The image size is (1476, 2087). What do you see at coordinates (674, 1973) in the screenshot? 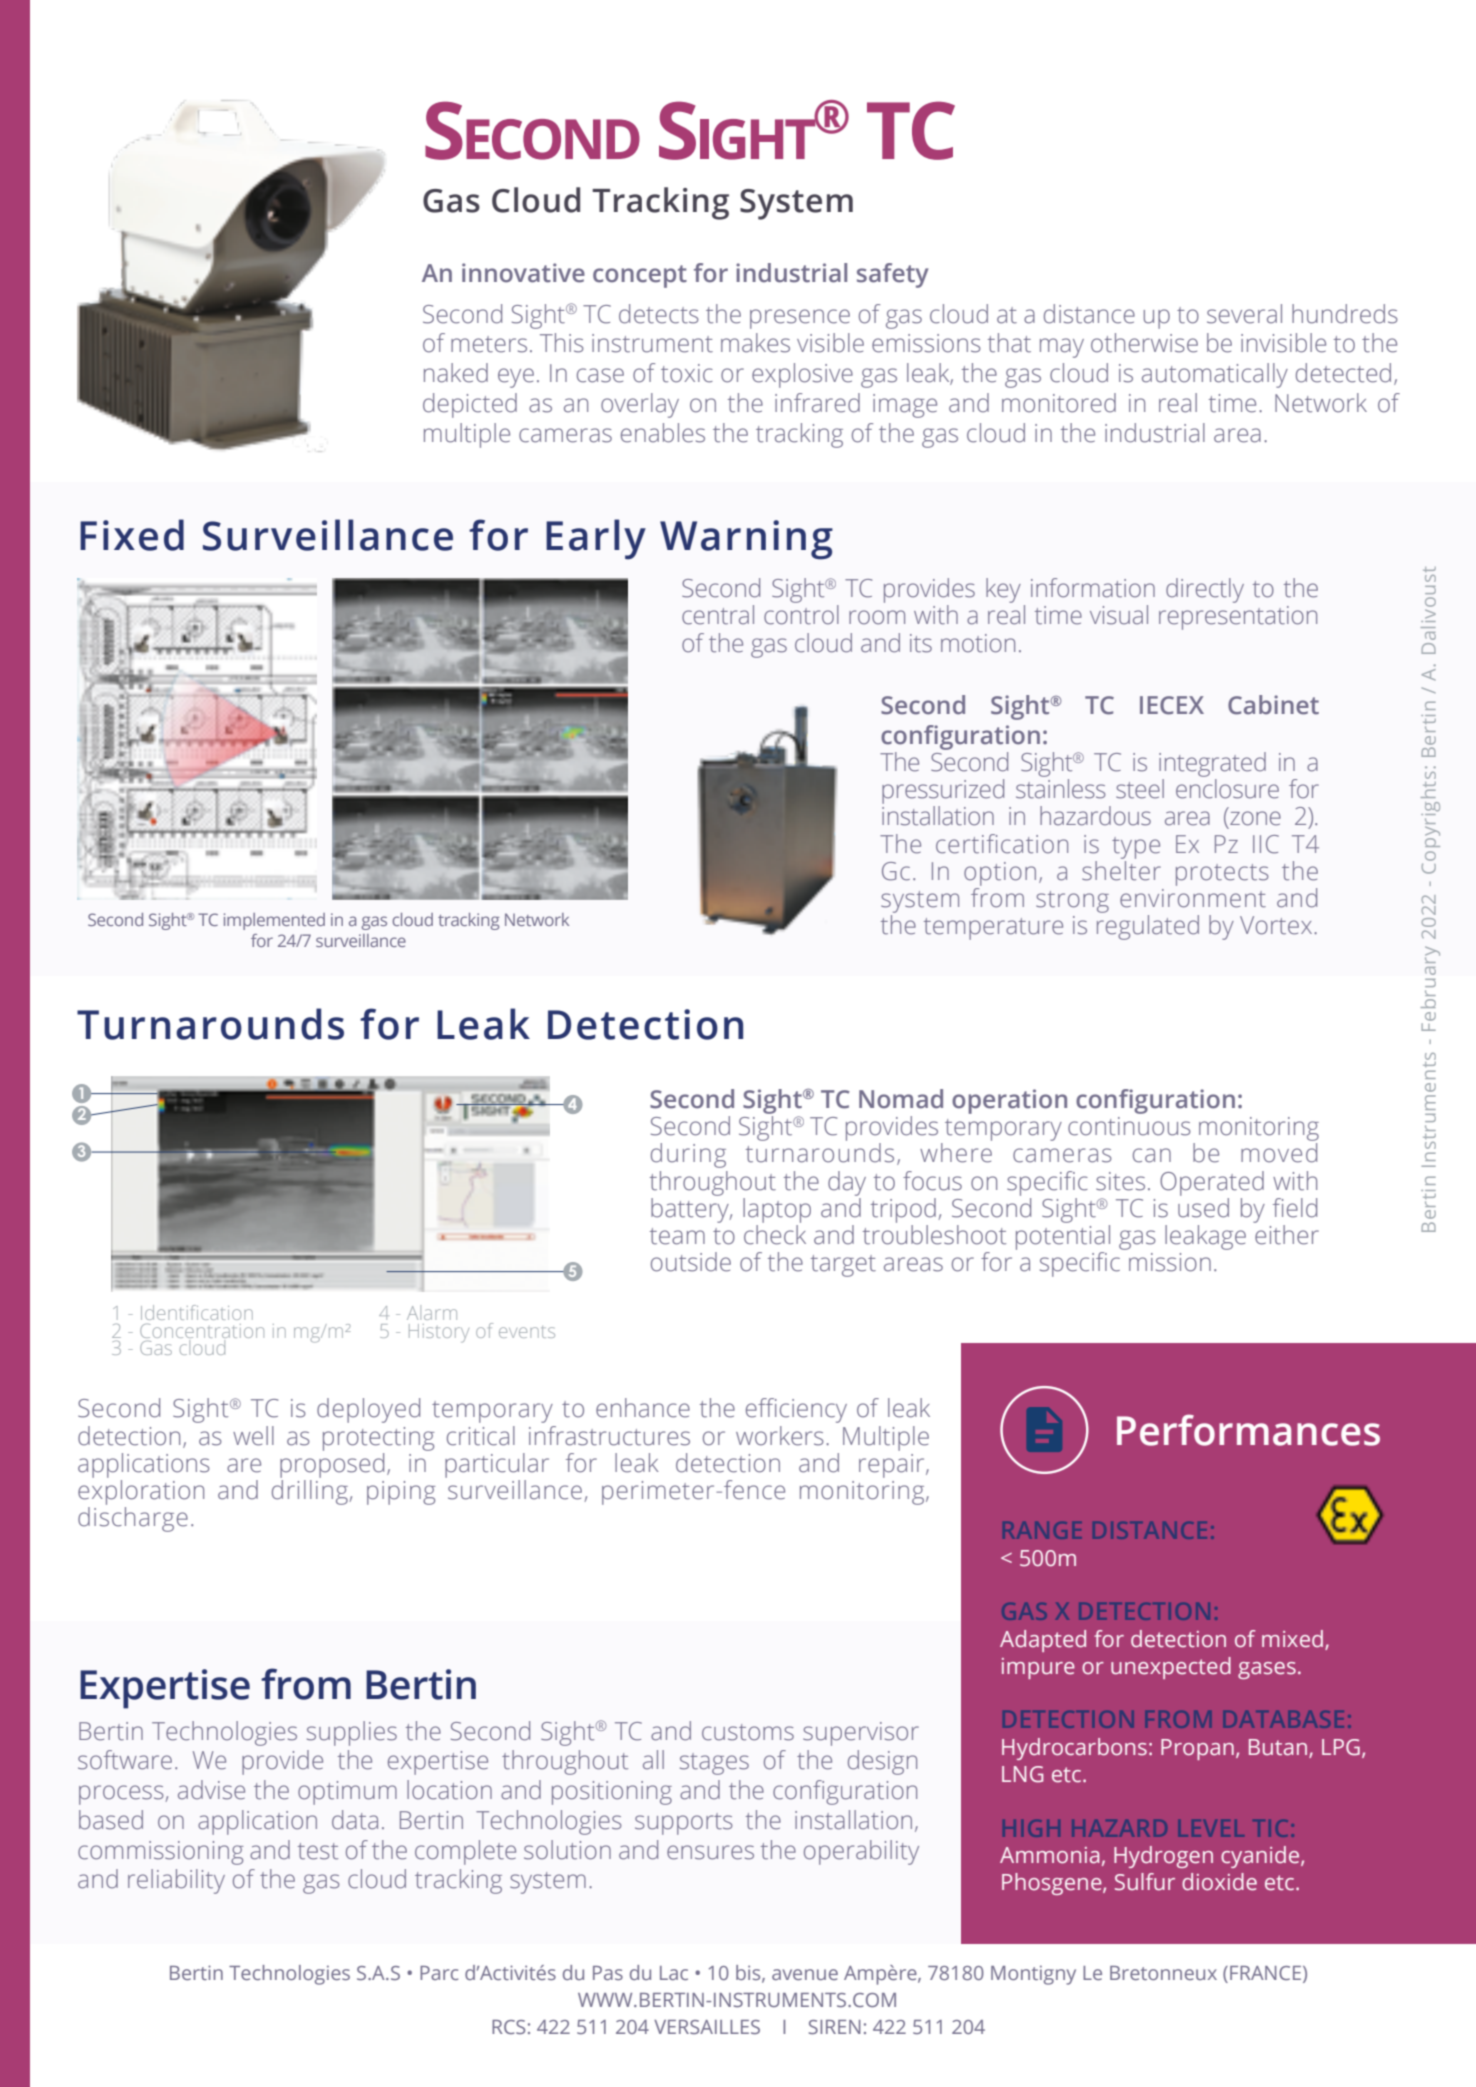
I see `Lac` at bounding box center [674, 1973].
